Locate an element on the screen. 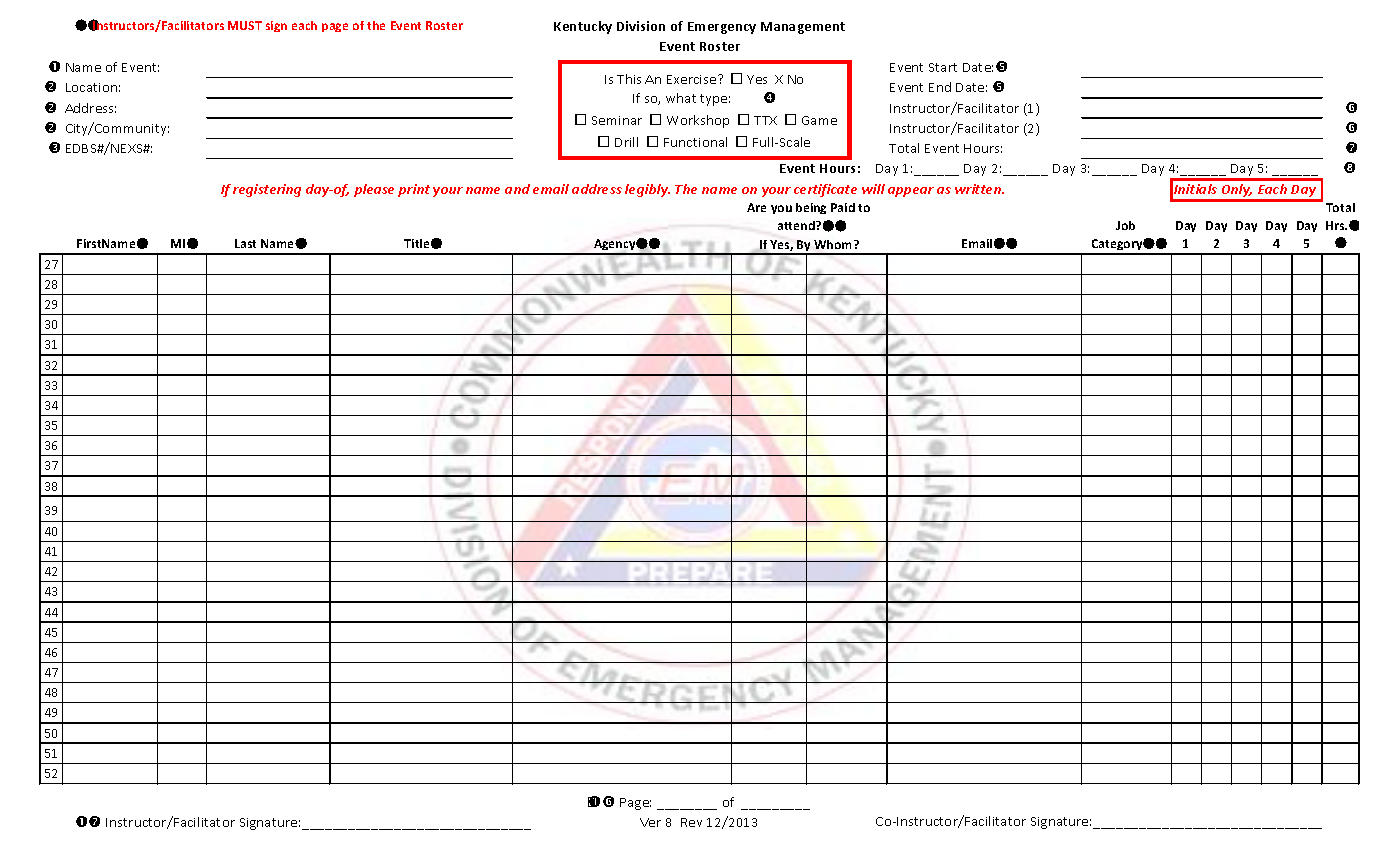  Last is located at coordinates (245, 243).
